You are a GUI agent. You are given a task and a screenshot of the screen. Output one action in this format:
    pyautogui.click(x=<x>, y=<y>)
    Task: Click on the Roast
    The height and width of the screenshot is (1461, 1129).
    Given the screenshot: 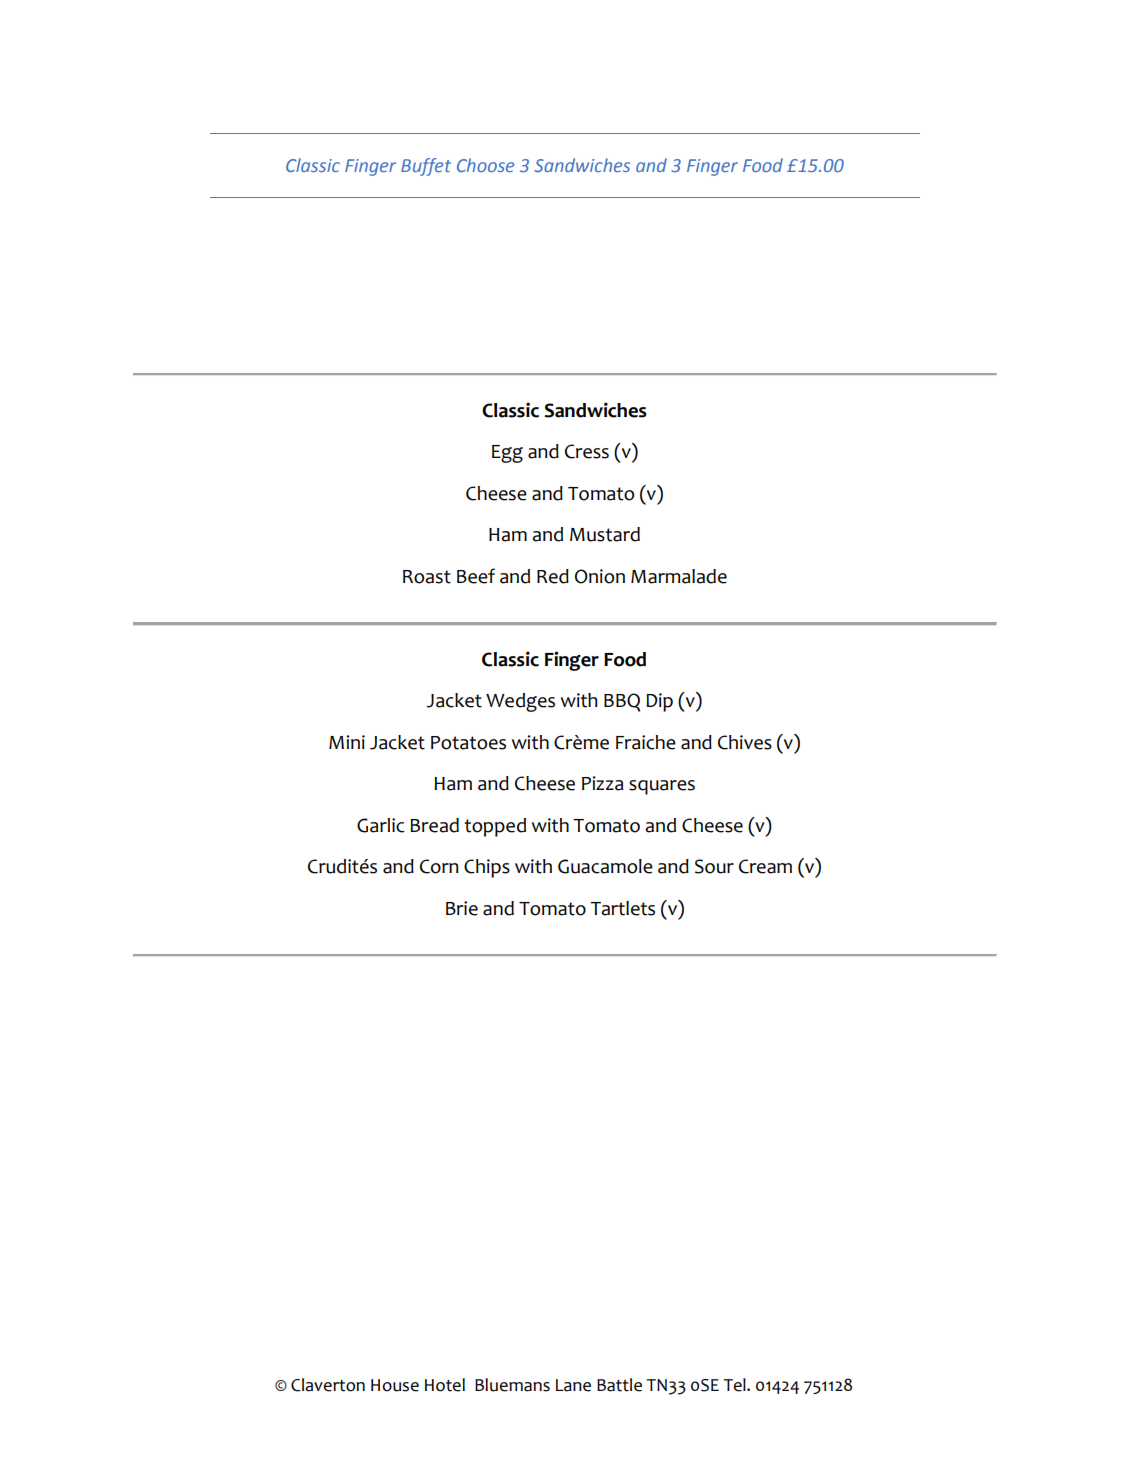 What is the action you would take?
    pyautogui.click(x=427, y=577)
